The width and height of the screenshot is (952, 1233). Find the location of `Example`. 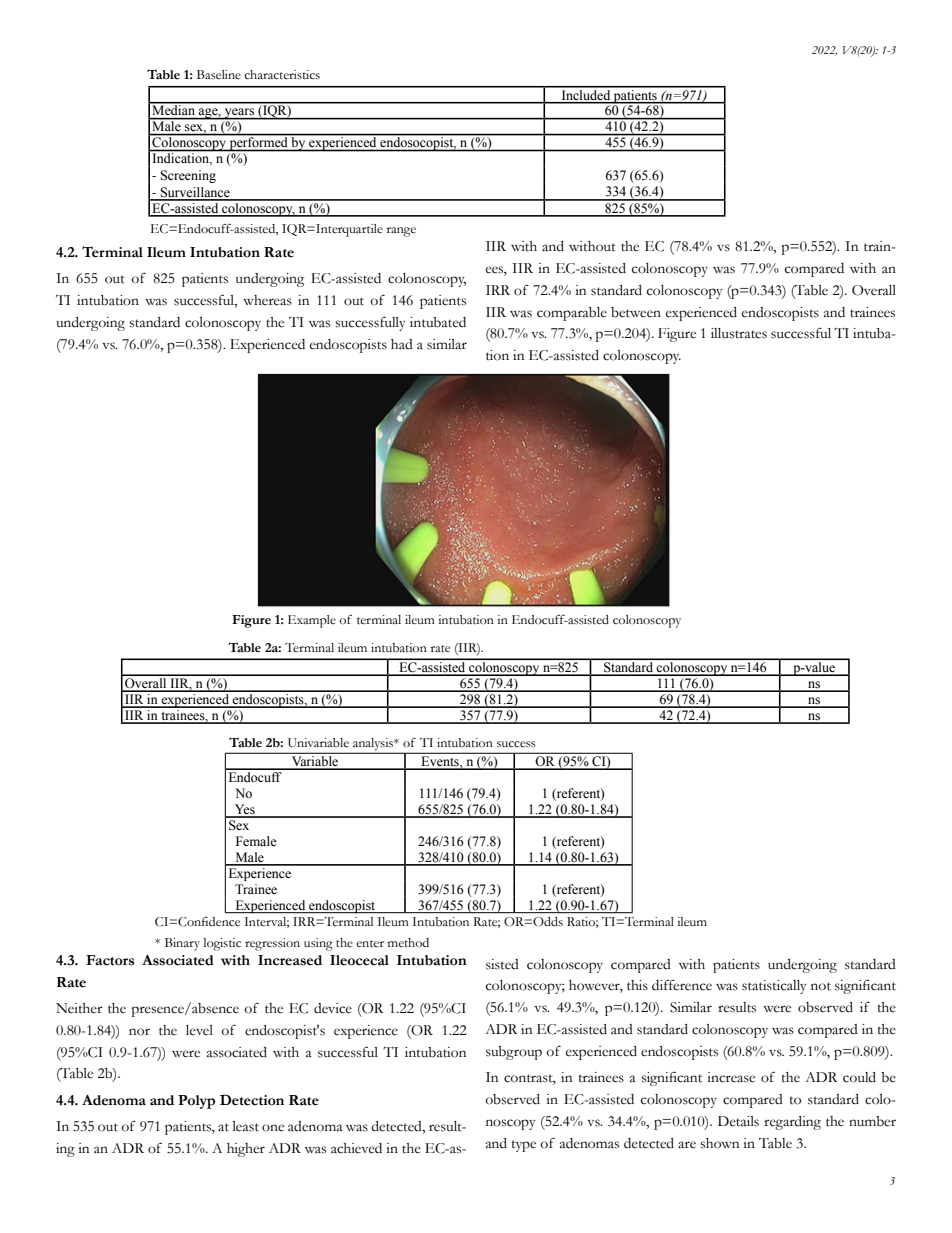

Example is located at coordinates (312, 621).
